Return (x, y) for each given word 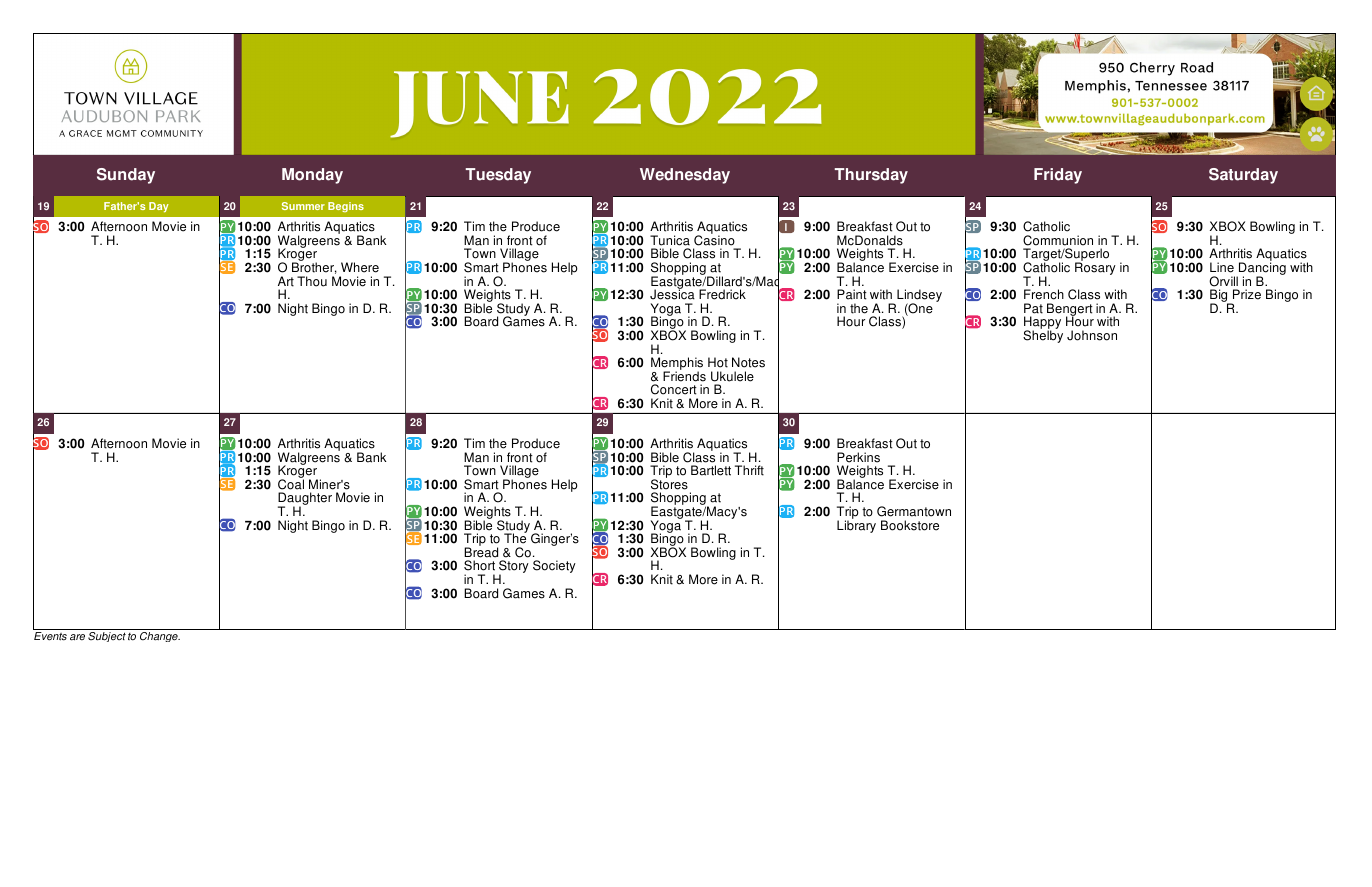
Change (160, 637)
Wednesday (685, 176)
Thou (312, 281)
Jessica (672, 294)
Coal (291, 483)
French (1044, 294)
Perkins (858, 457)
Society (554, 566)
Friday (1058, 176)
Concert (674, 389)
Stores (669, 483)
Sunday (126, 176)
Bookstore (910, 525)
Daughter (305, 500)
